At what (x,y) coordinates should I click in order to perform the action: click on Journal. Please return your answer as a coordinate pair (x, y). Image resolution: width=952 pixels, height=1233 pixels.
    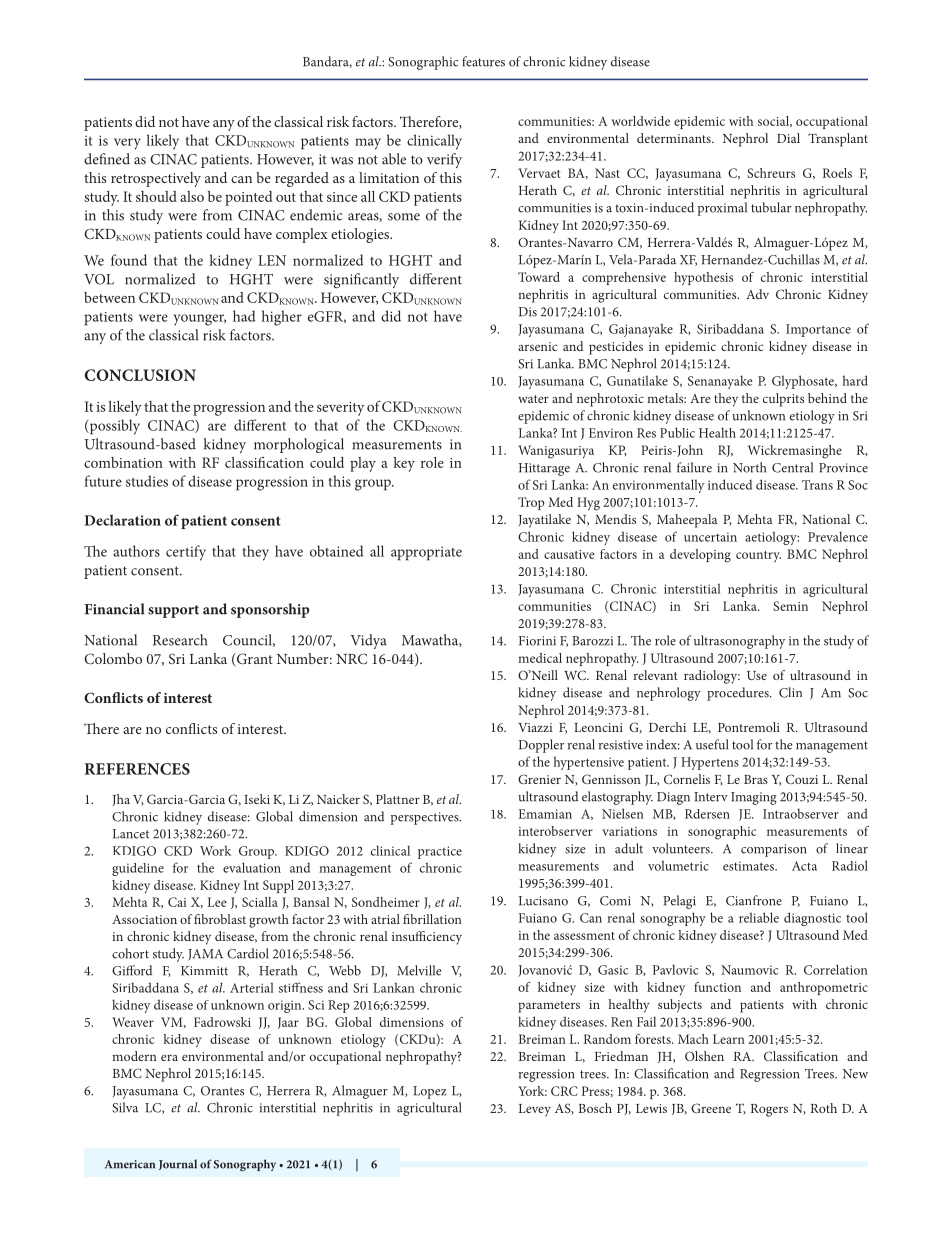
    Looking at the image, I should click on (178, 1164).
